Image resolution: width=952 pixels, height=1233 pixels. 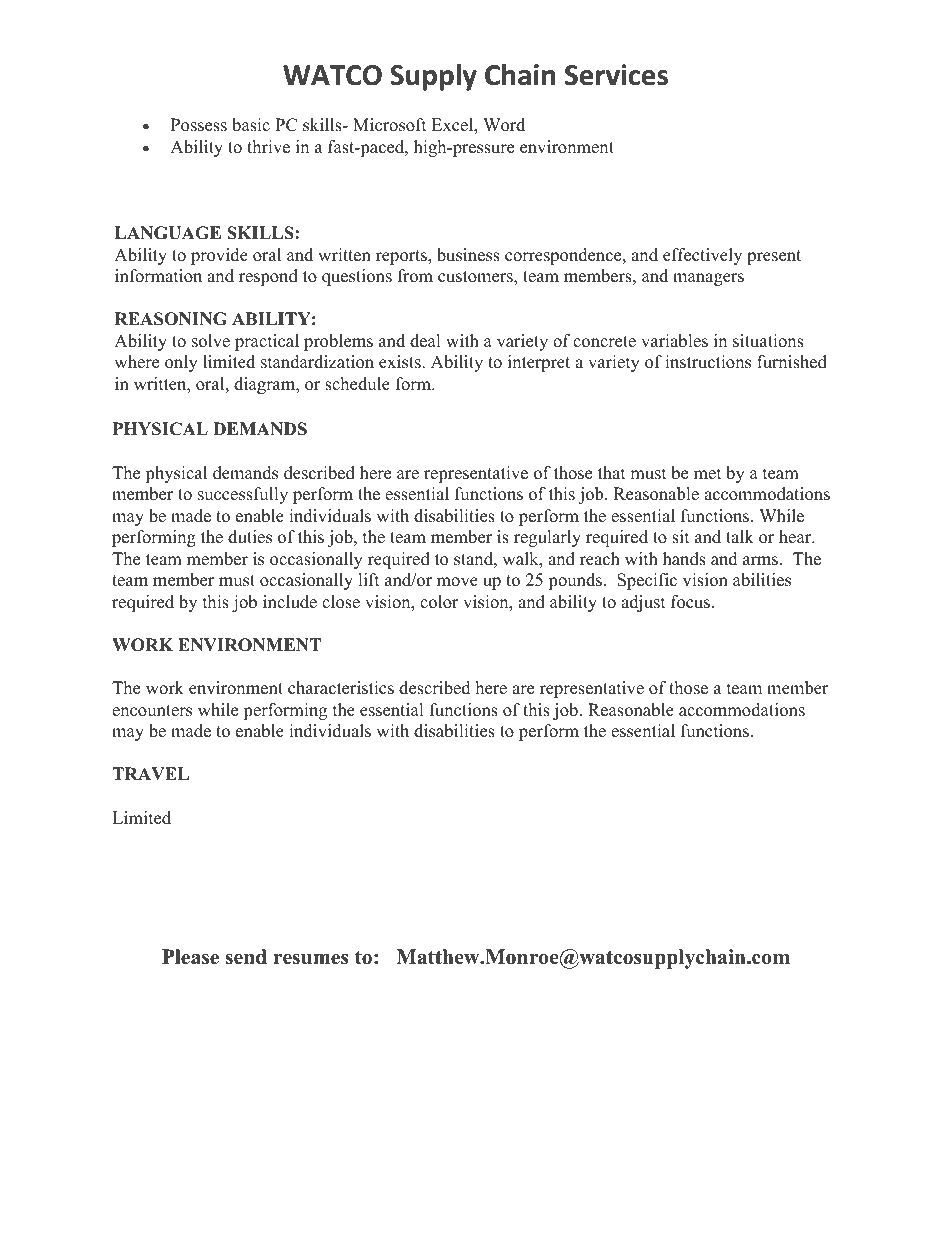 I want to click on focus, so click(x=692, y=602).
